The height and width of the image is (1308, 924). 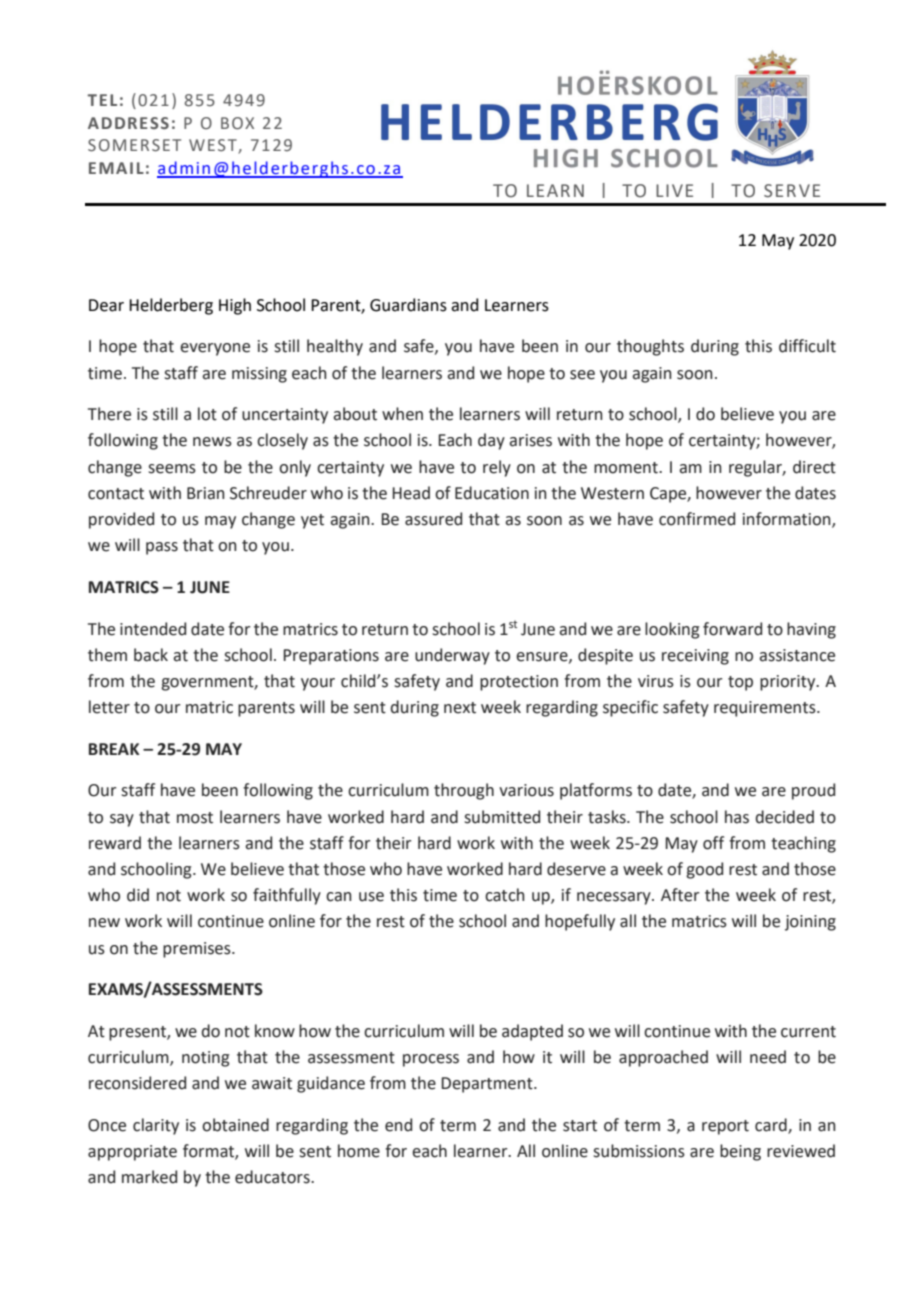 I want to click on confirmed, so click(x=697, y=519).
